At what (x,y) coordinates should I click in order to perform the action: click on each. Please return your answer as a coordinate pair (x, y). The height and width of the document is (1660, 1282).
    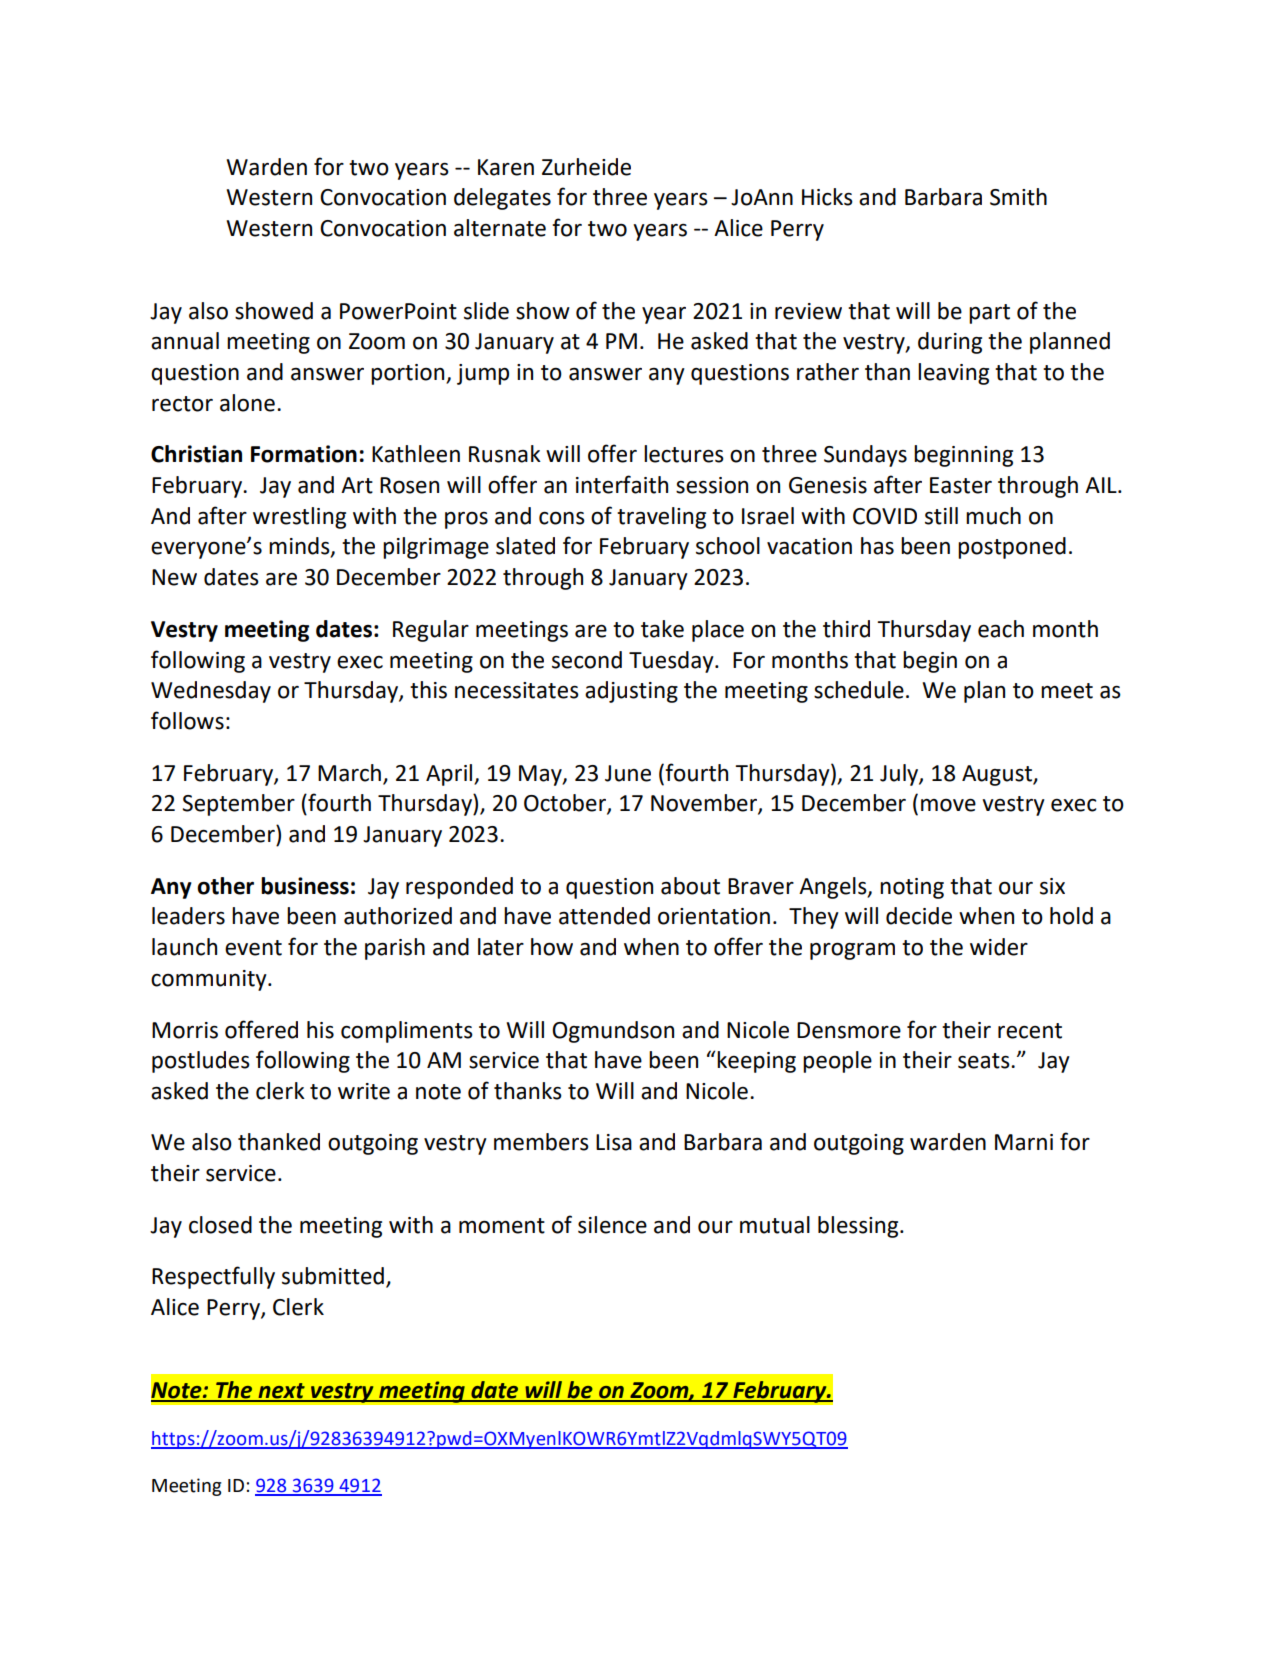
    Looking at the image, I should click on (1001, 629).
